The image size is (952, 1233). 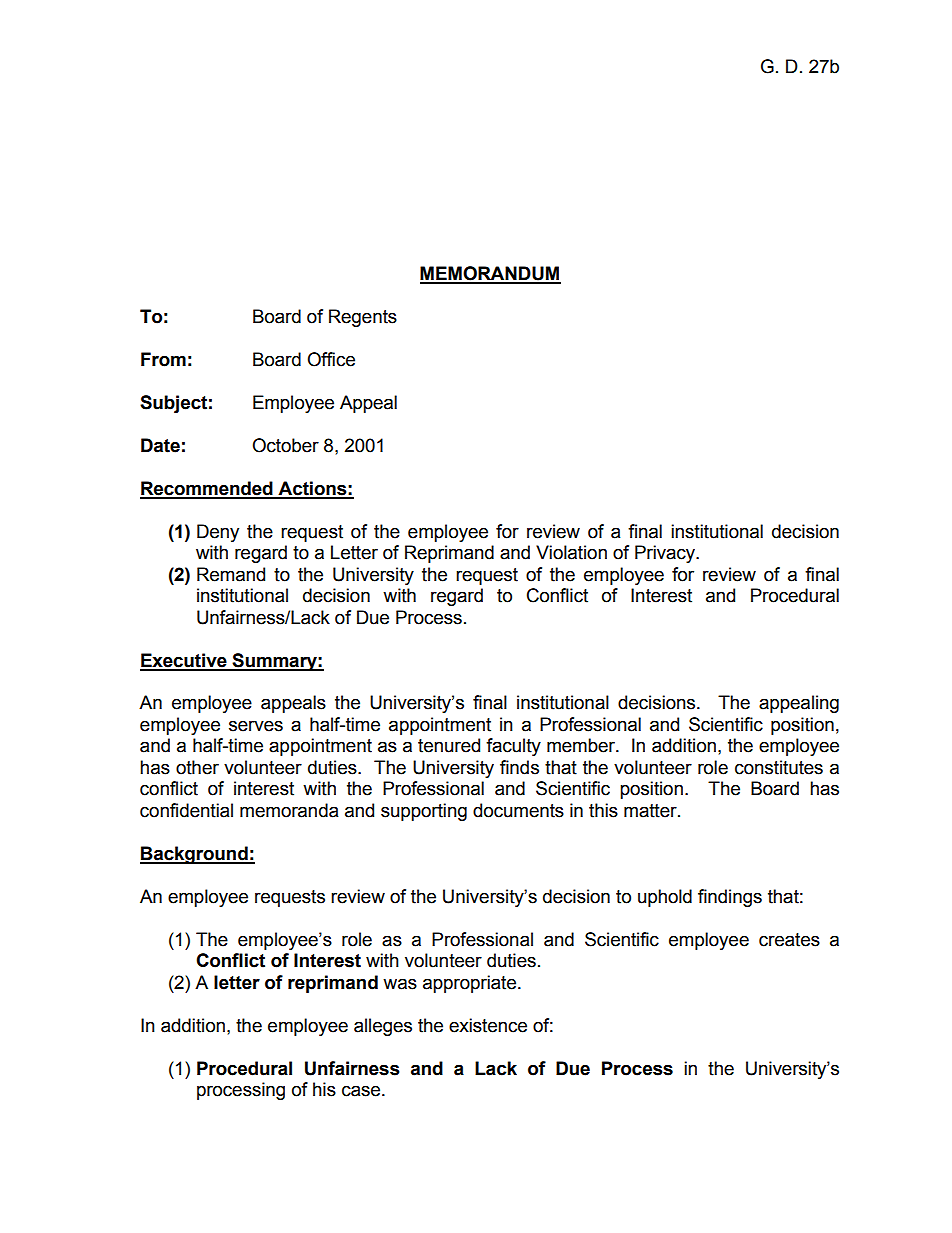 What do you see at coordinates (449, 745) in the screenshot?
I see `tenured` at bounding box center [449, 745].
